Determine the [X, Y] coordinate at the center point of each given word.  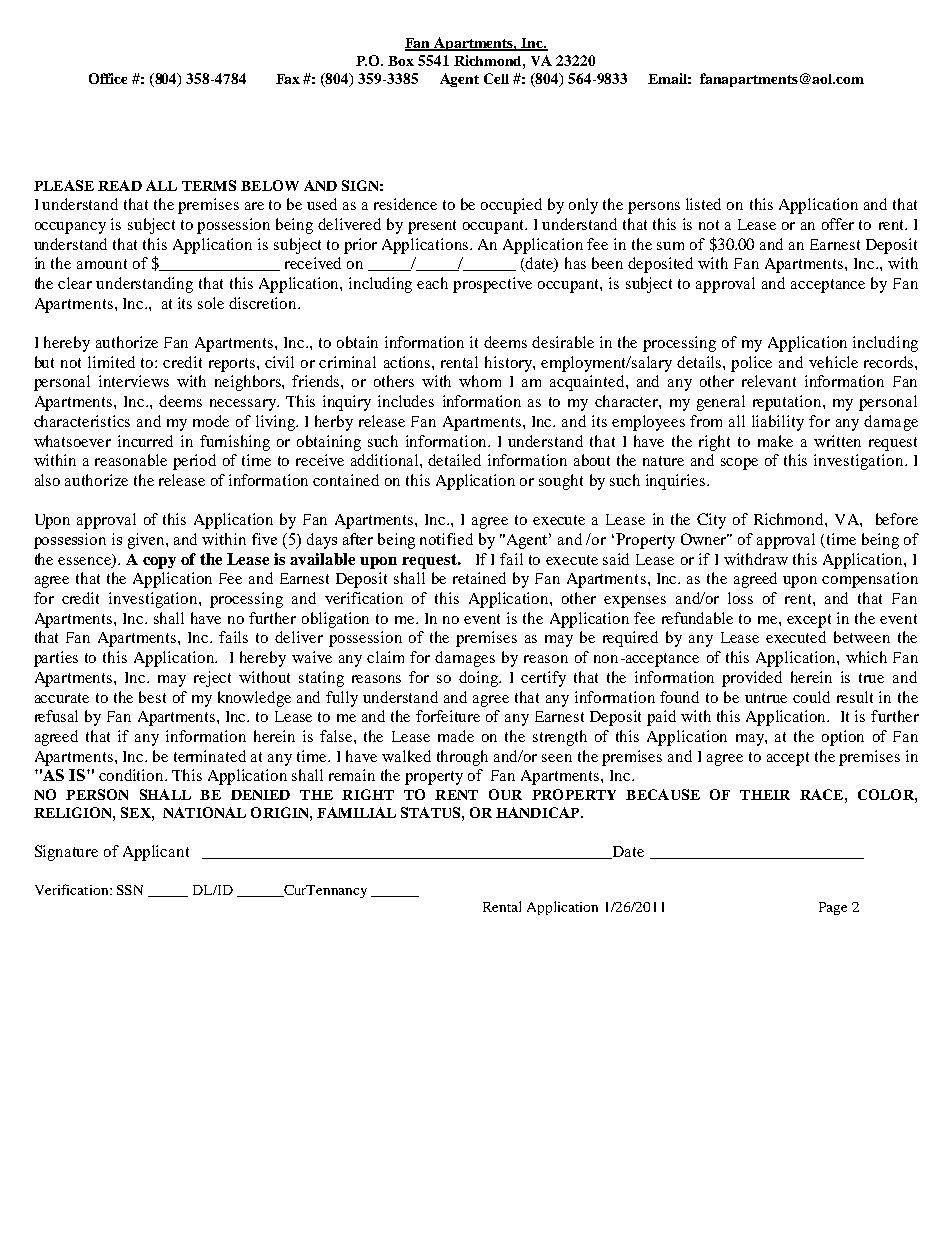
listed [703, 204]
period [194, 462]
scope [739, 464]
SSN [130, 890]
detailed [454, 460]
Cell [496, 78]
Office [108, 78]
